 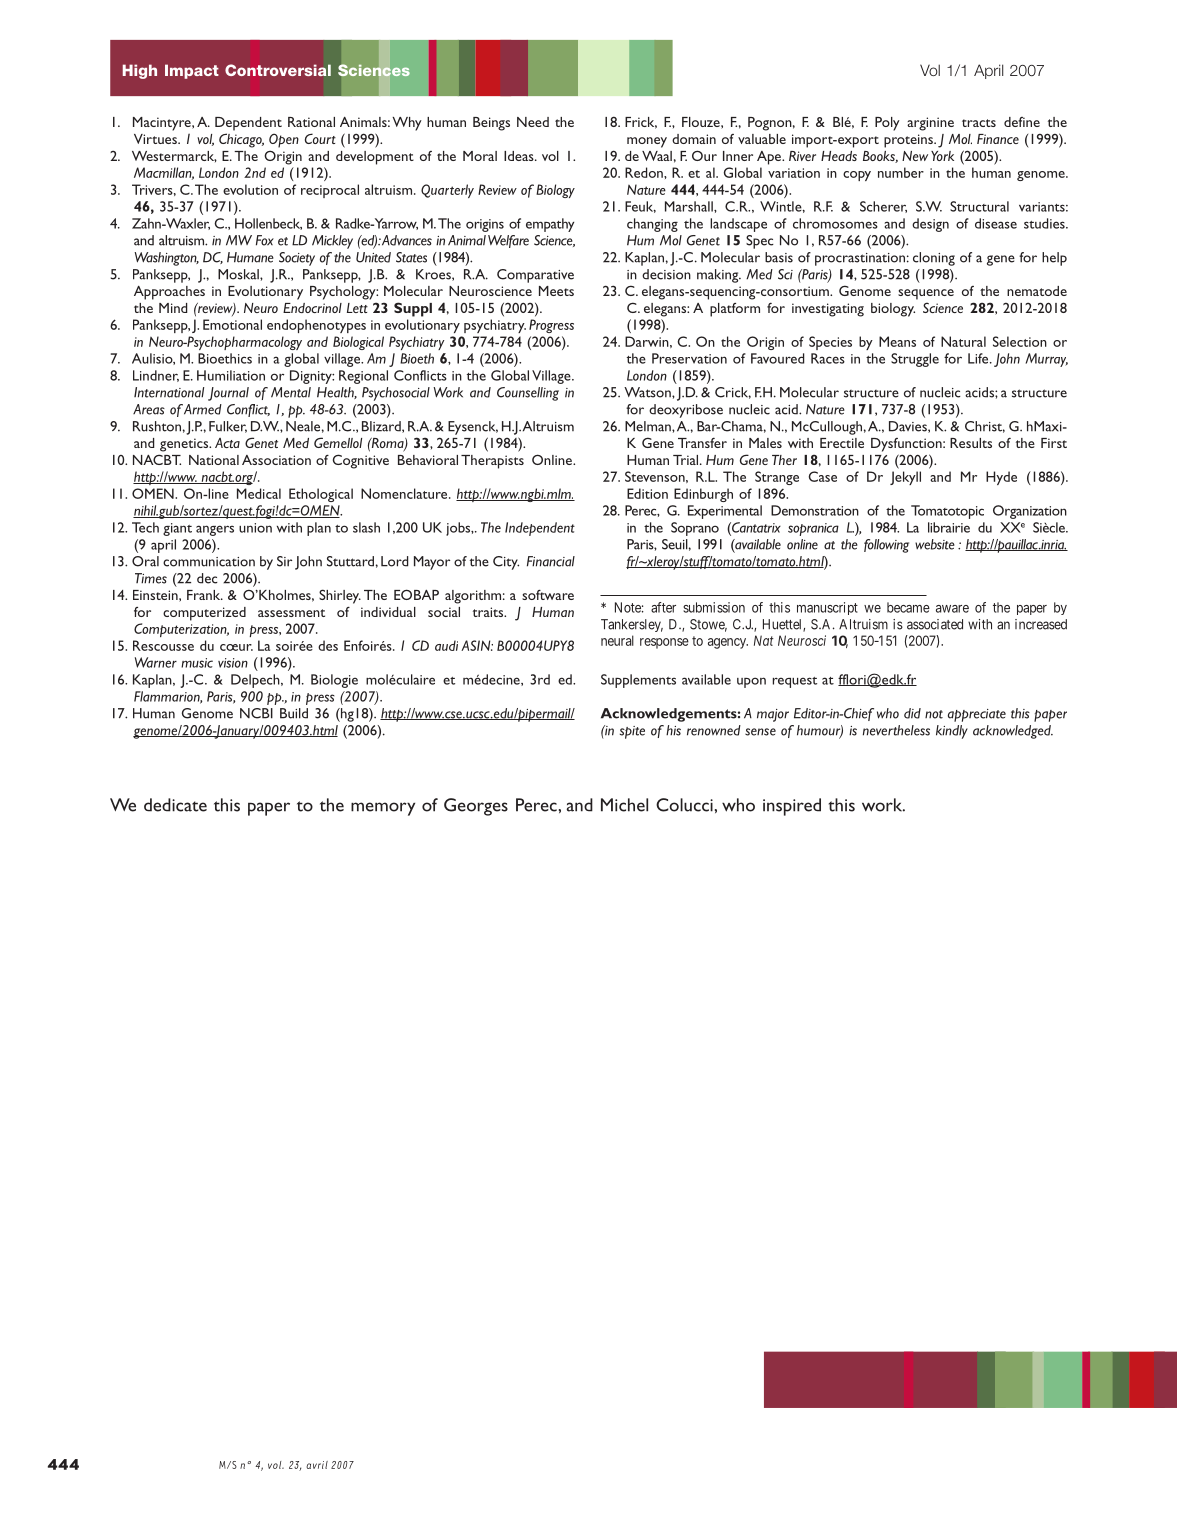 I want to click on money, so click(x=647, y=142).
